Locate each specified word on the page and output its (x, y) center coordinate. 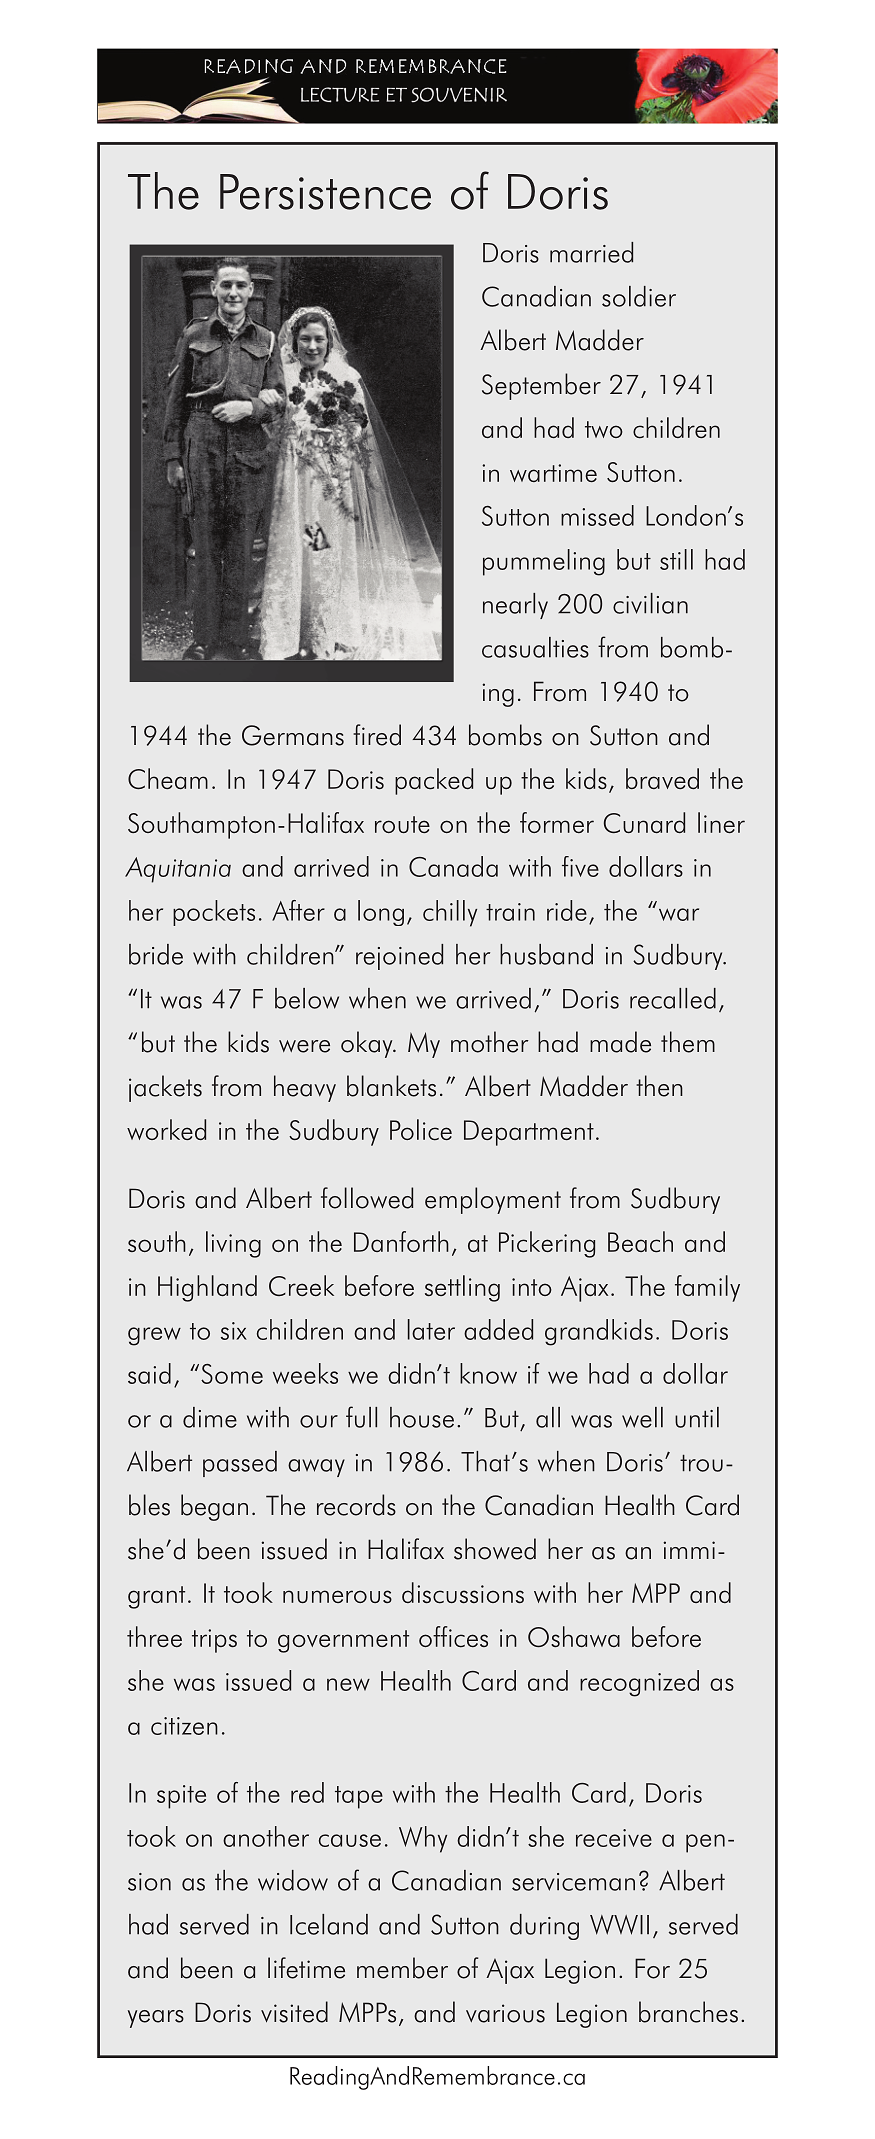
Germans (293, 735)
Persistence (325, 192)
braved (662, 778)
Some (232, 1374)
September (541, 386)
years (156, 2019)
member (402, 1968)
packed (434, 781)
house (422, 1417)
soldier (639, 296)
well (642, 1417)
